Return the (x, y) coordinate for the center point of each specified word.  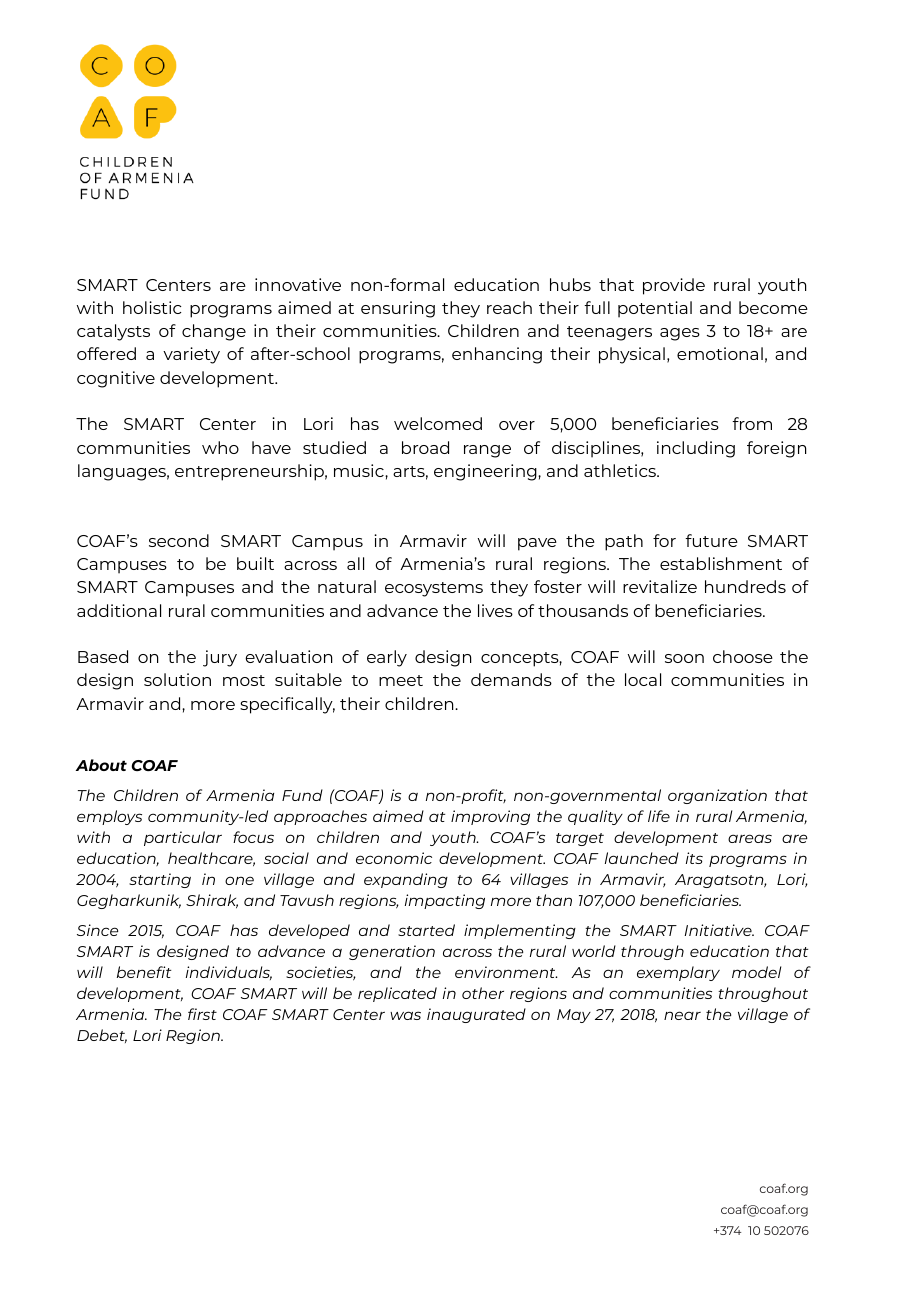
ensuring (398, 309)
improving (490, 817)
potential (655, 309)
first (202, 1014)
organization (717, 796)
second (179, 540)
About (101, 765)
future (711, 540)
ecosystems (434, 589)
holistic (152, 307)
